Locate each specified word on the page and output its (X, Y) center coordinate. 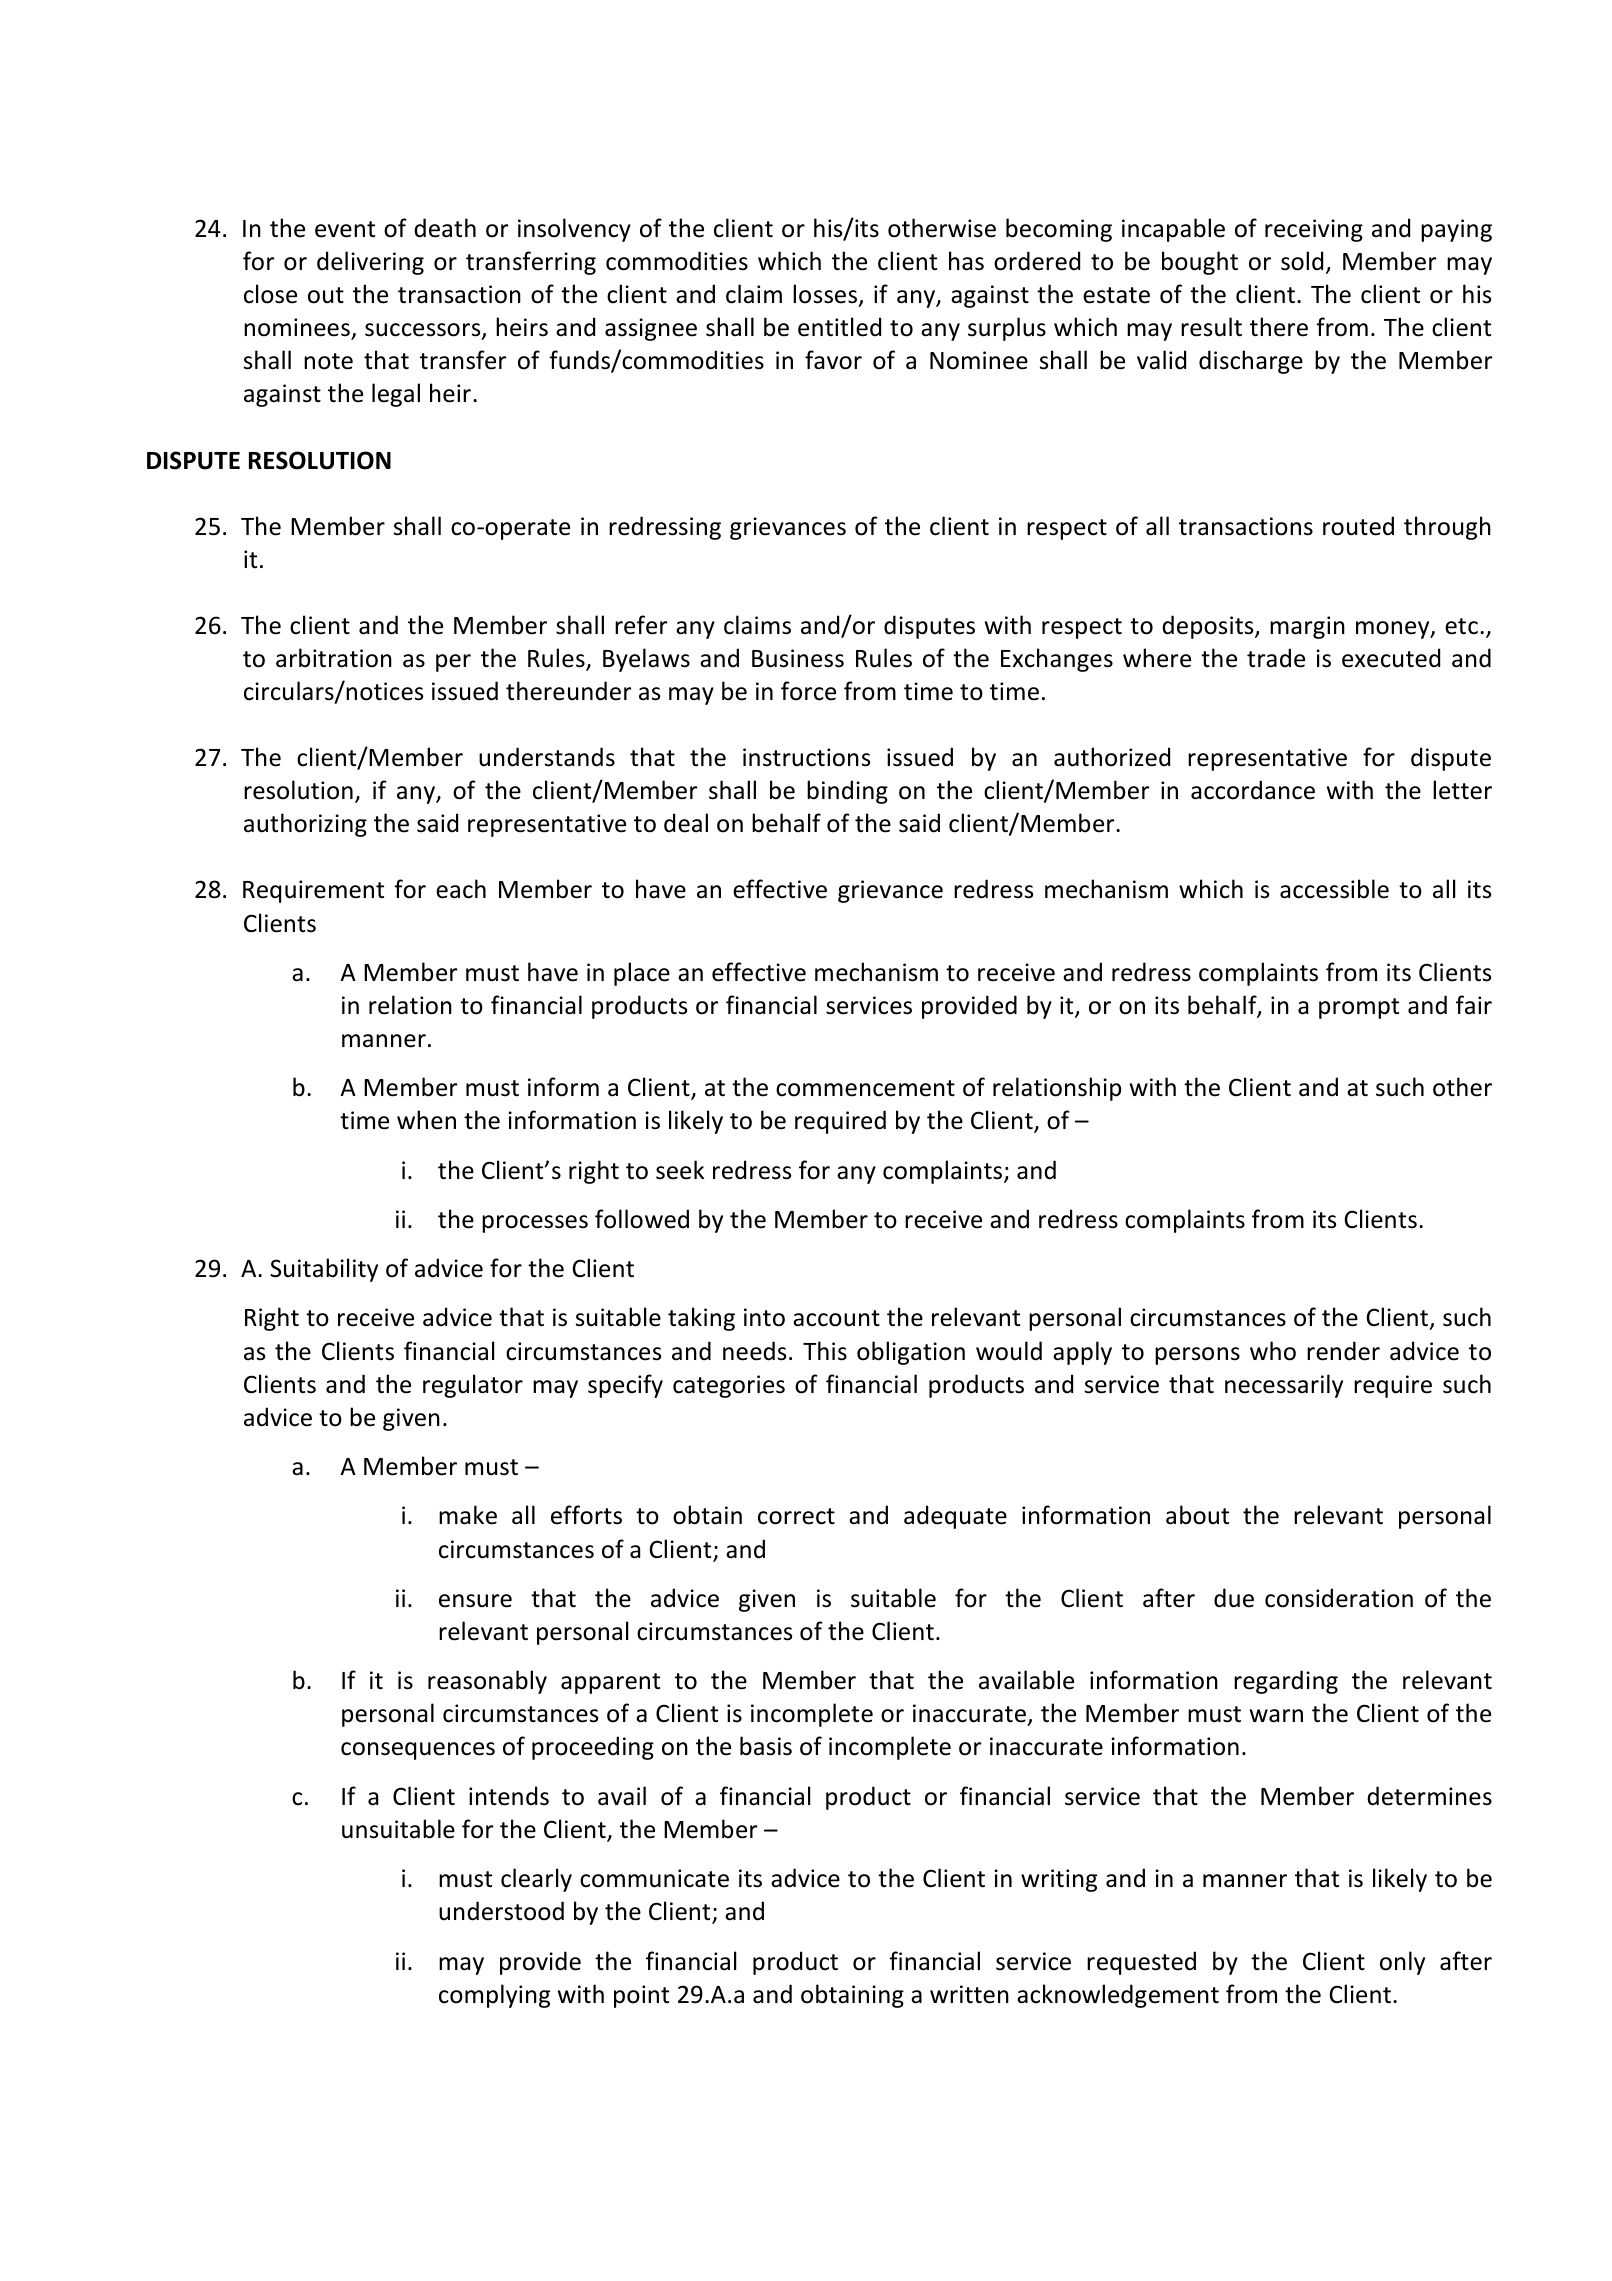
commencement (865, 1088)
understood (501, 1911)
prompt (1359, 1008)
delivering (370, 263)
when (426, 1120)
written (969, 1994)
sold (1302, 261)
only (1402, 1963)
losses (826, 295)
